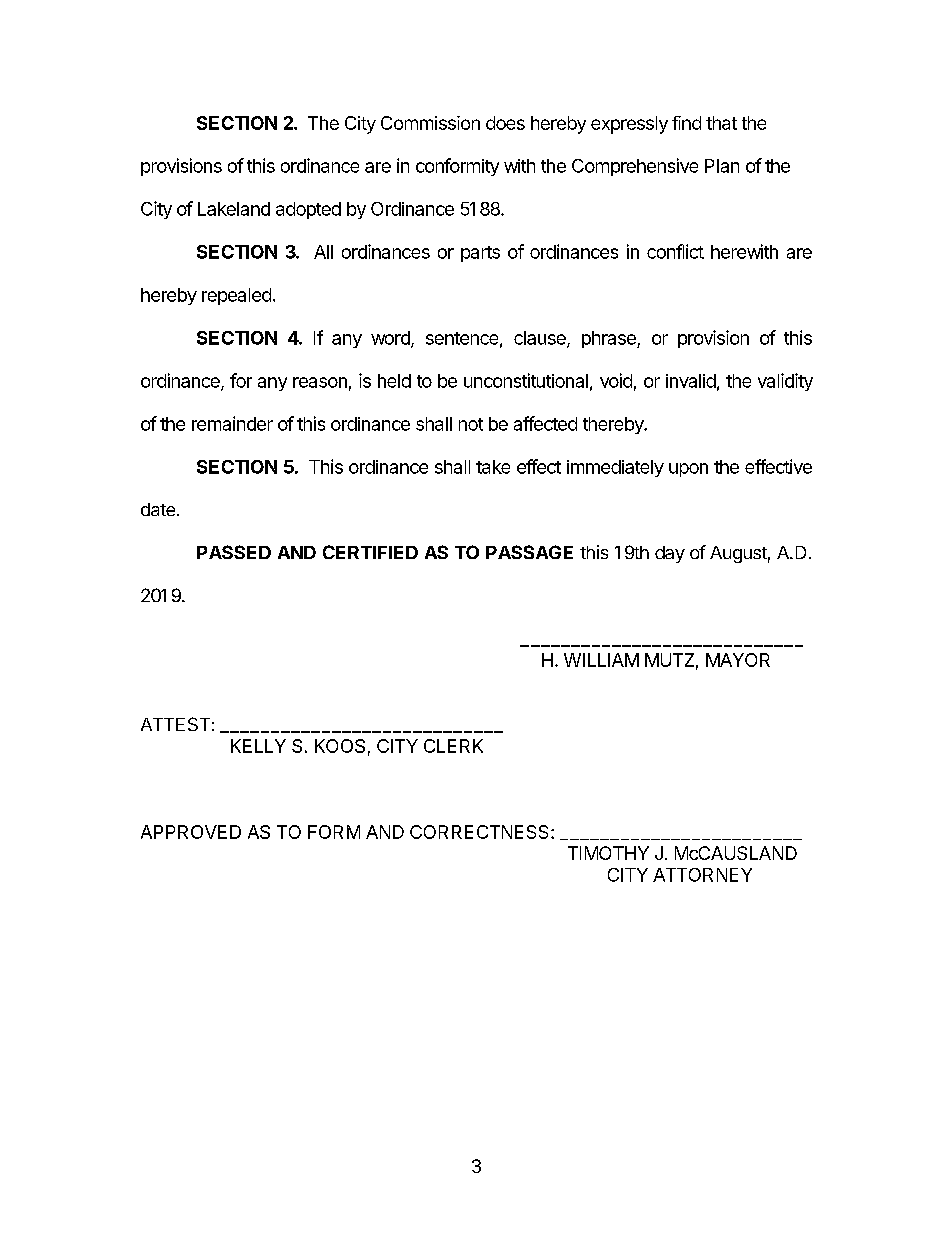 The width and height of the screenshot is (952, 1233). What do you see at coordinates (234, 552) in the screenshot?
I see `PASSED` at bounding box center [234, 552].
